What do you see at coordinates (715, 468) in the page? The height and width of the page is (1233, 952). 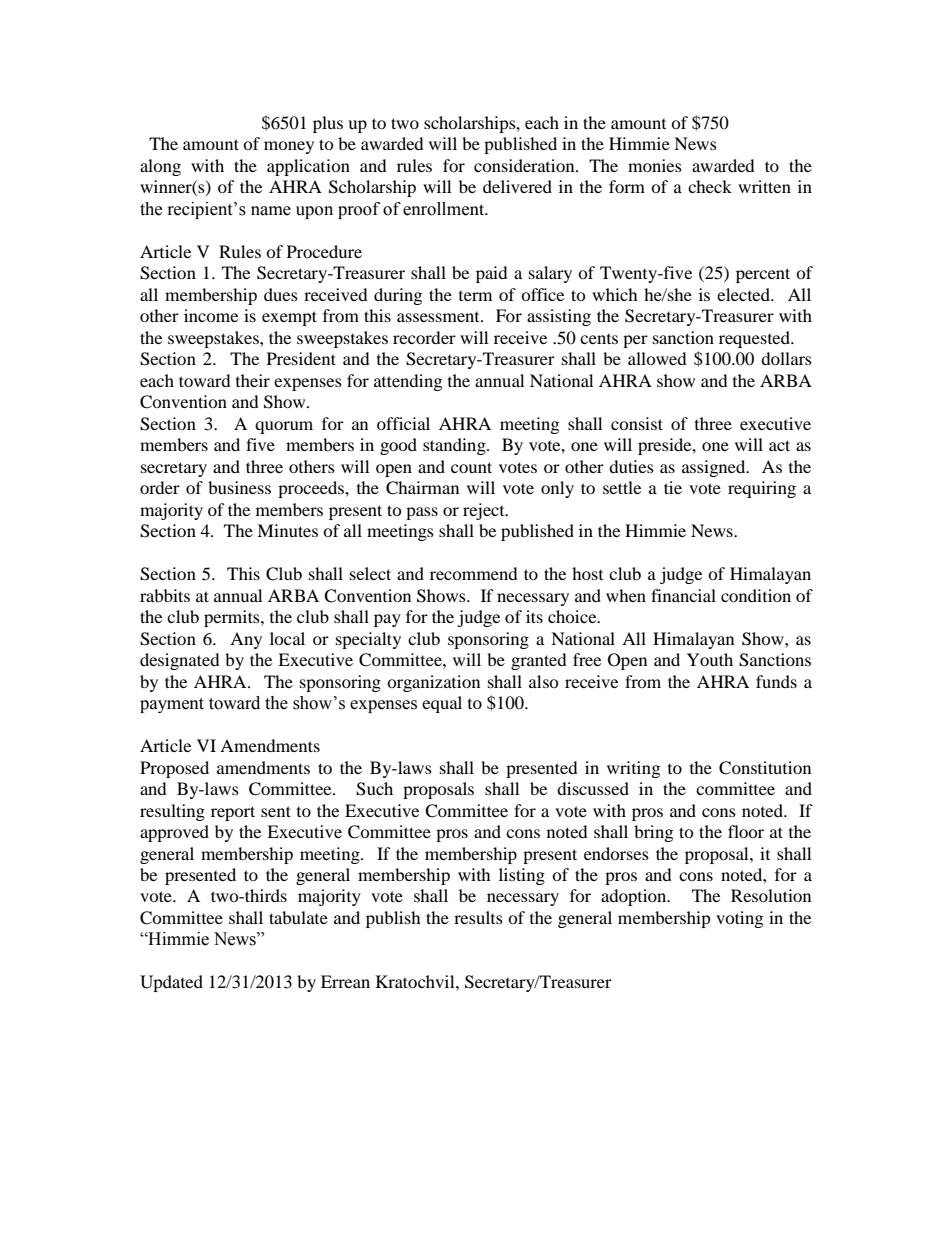 I see `assigned` at bounding box center [715, 468].
